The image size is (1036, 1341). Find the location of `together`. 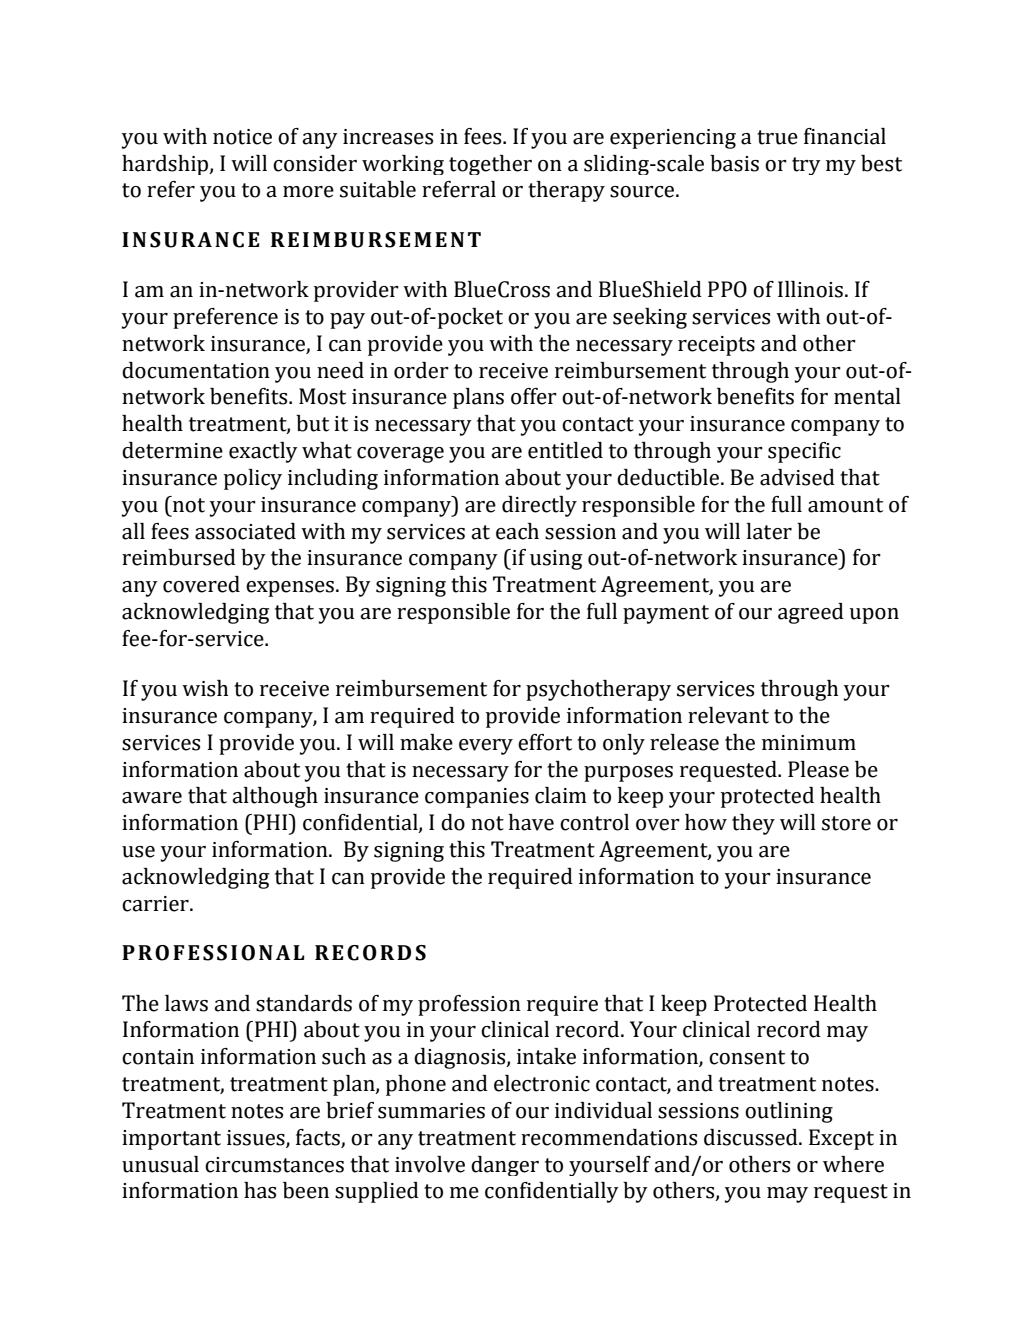

together is located at coordinates (490, 165).
